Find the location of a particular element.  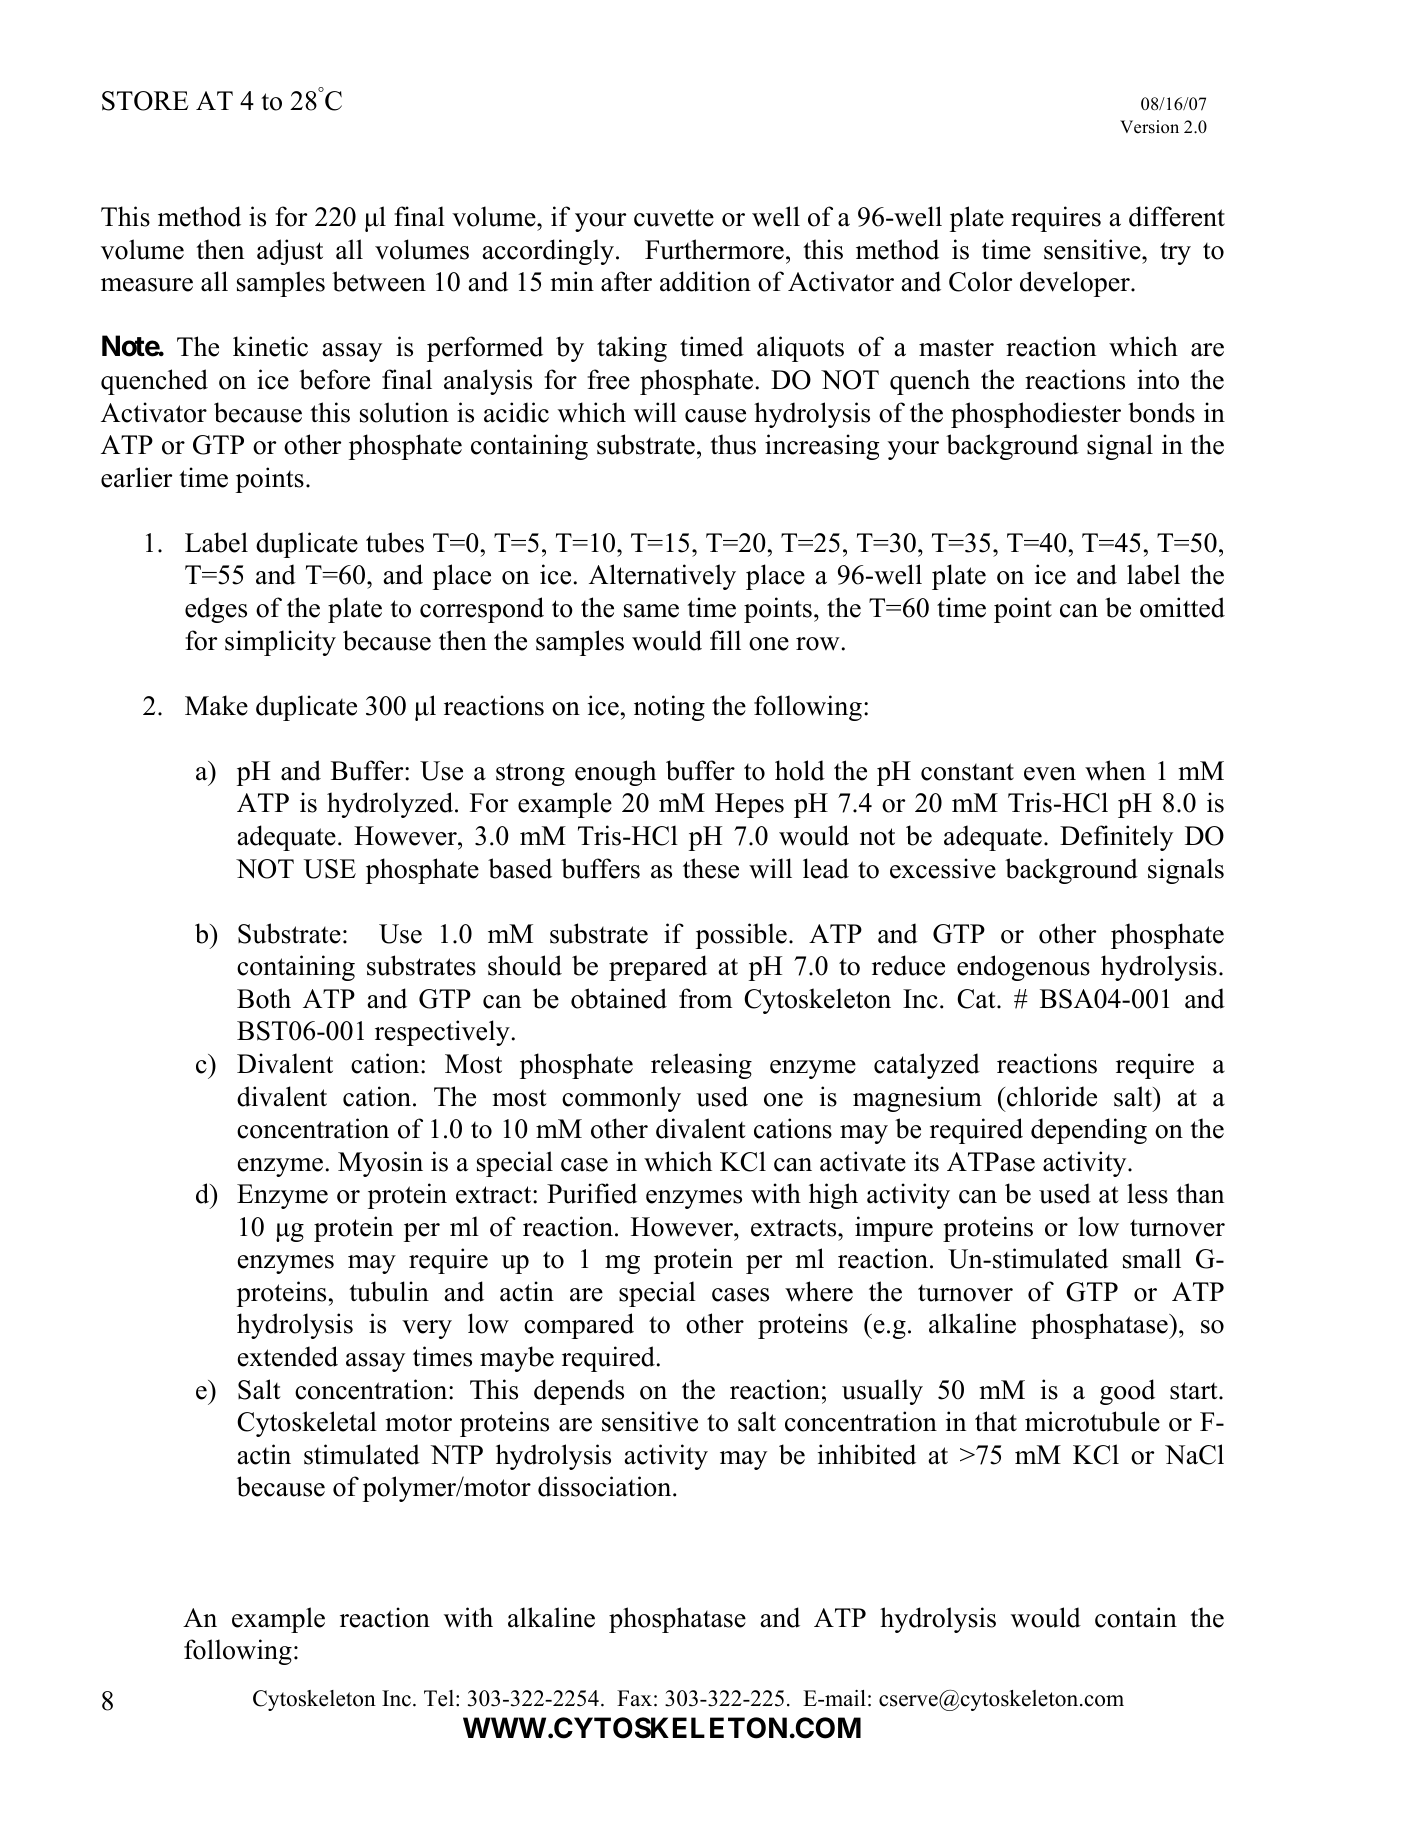

STORE is located at coordinates (145, 101).
